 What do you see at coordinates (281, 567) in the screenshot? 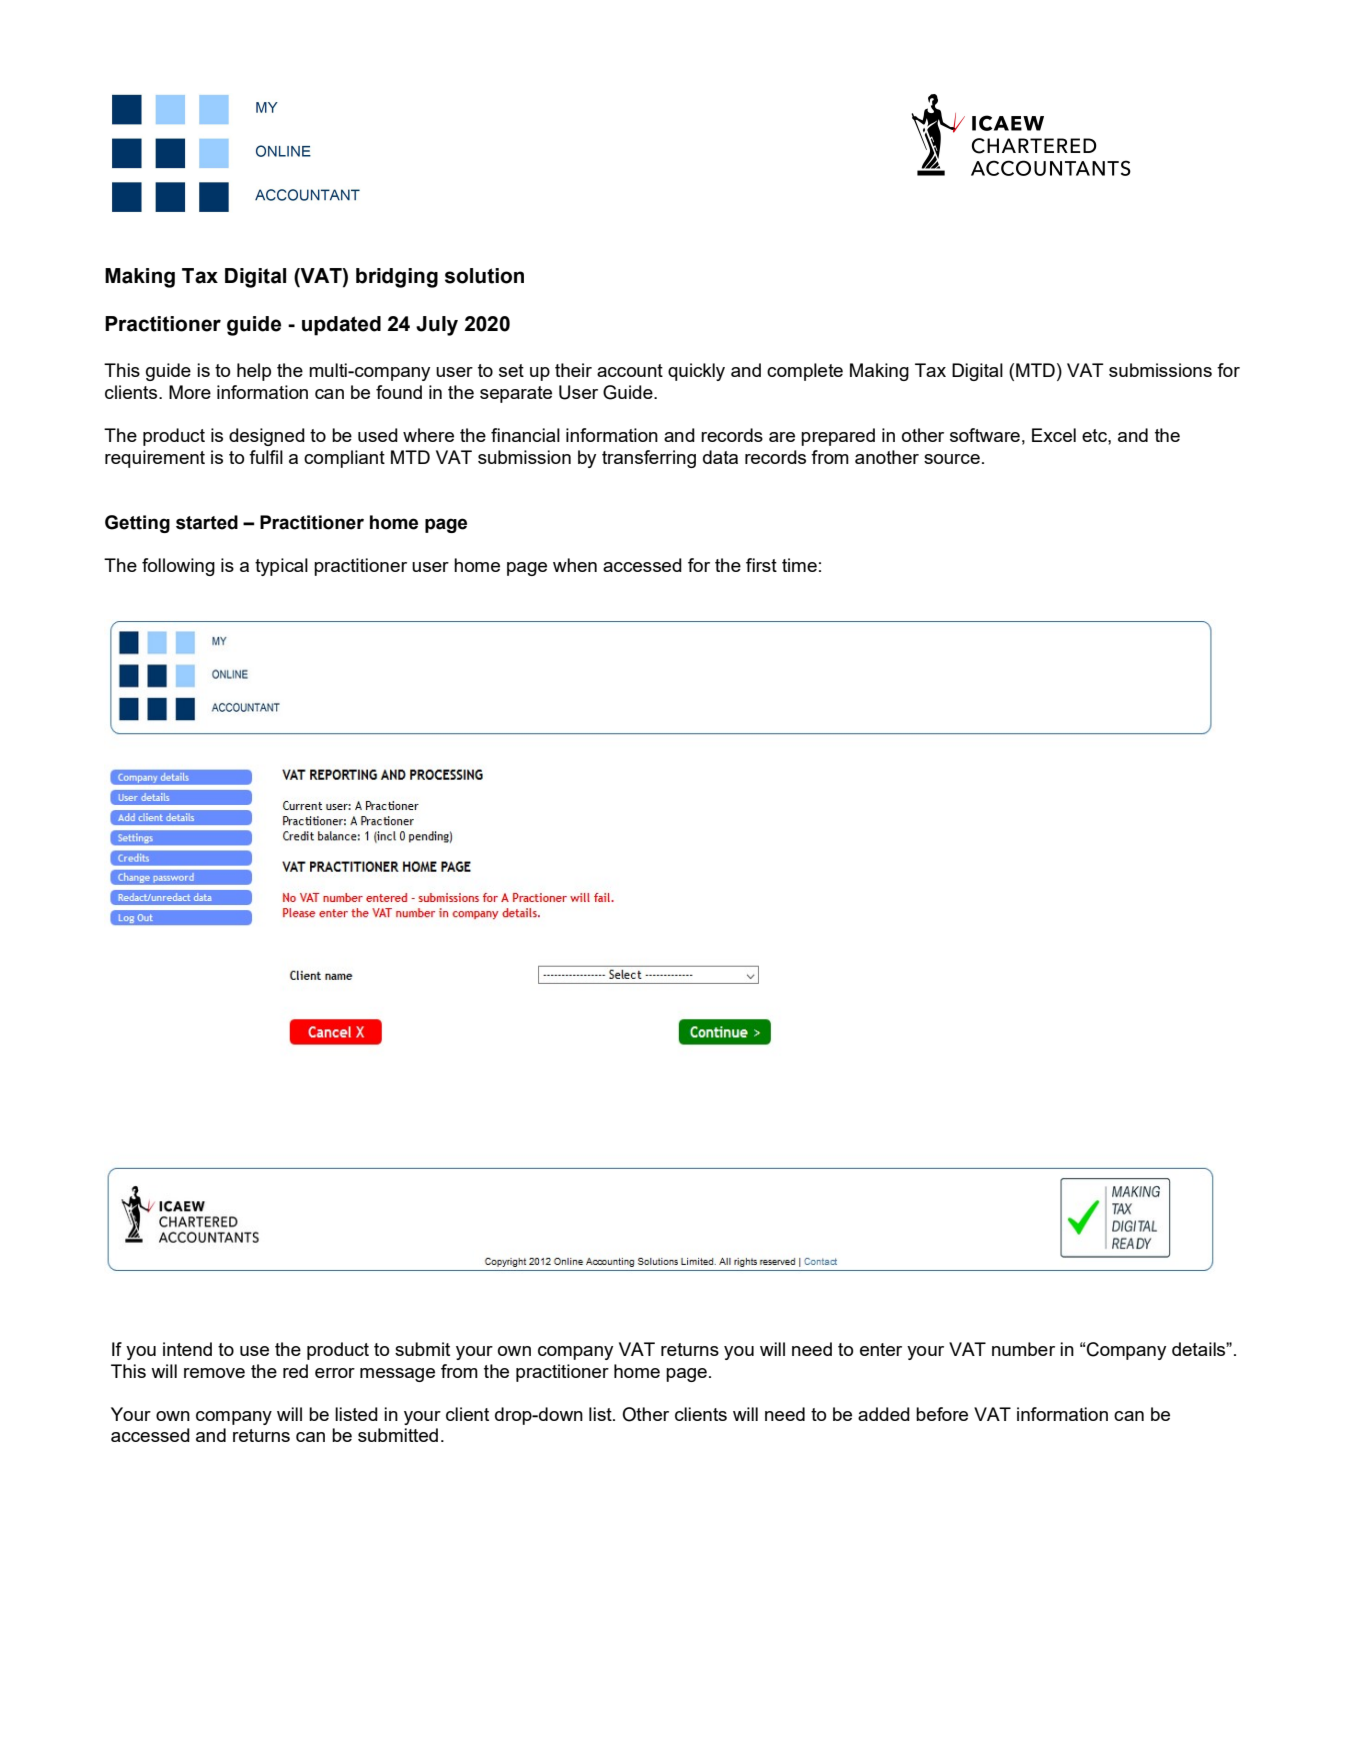
I see `typical` at bounding box center [281, 567].
